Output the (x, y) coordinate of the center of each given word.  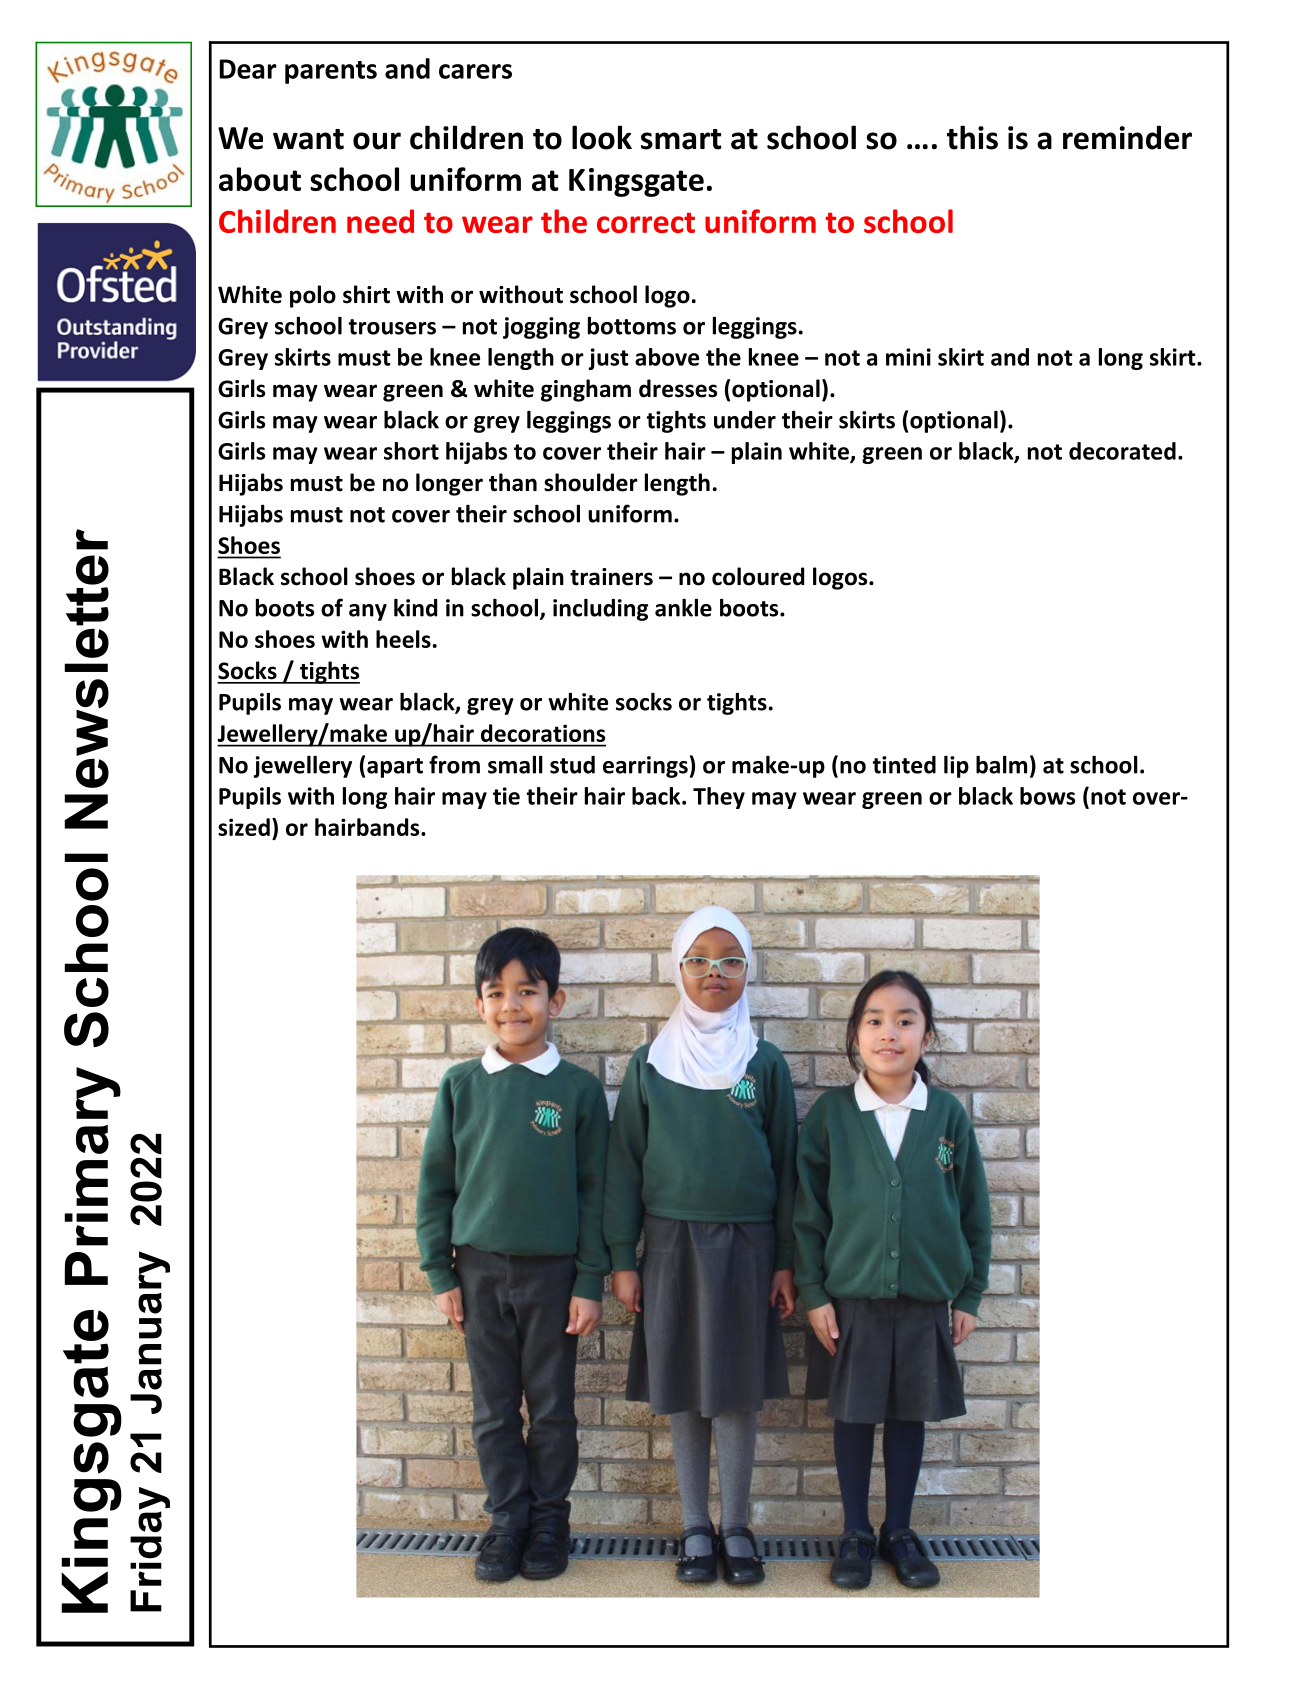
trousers (392, 327)
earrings (645, 767)
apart (395, 768)
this (972, 137)
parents (331, 72)
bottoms (632, 326)
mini (908, 357)
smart (681, 139)
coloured (758, 576)
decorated (1122, 451)
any (368, 612)
